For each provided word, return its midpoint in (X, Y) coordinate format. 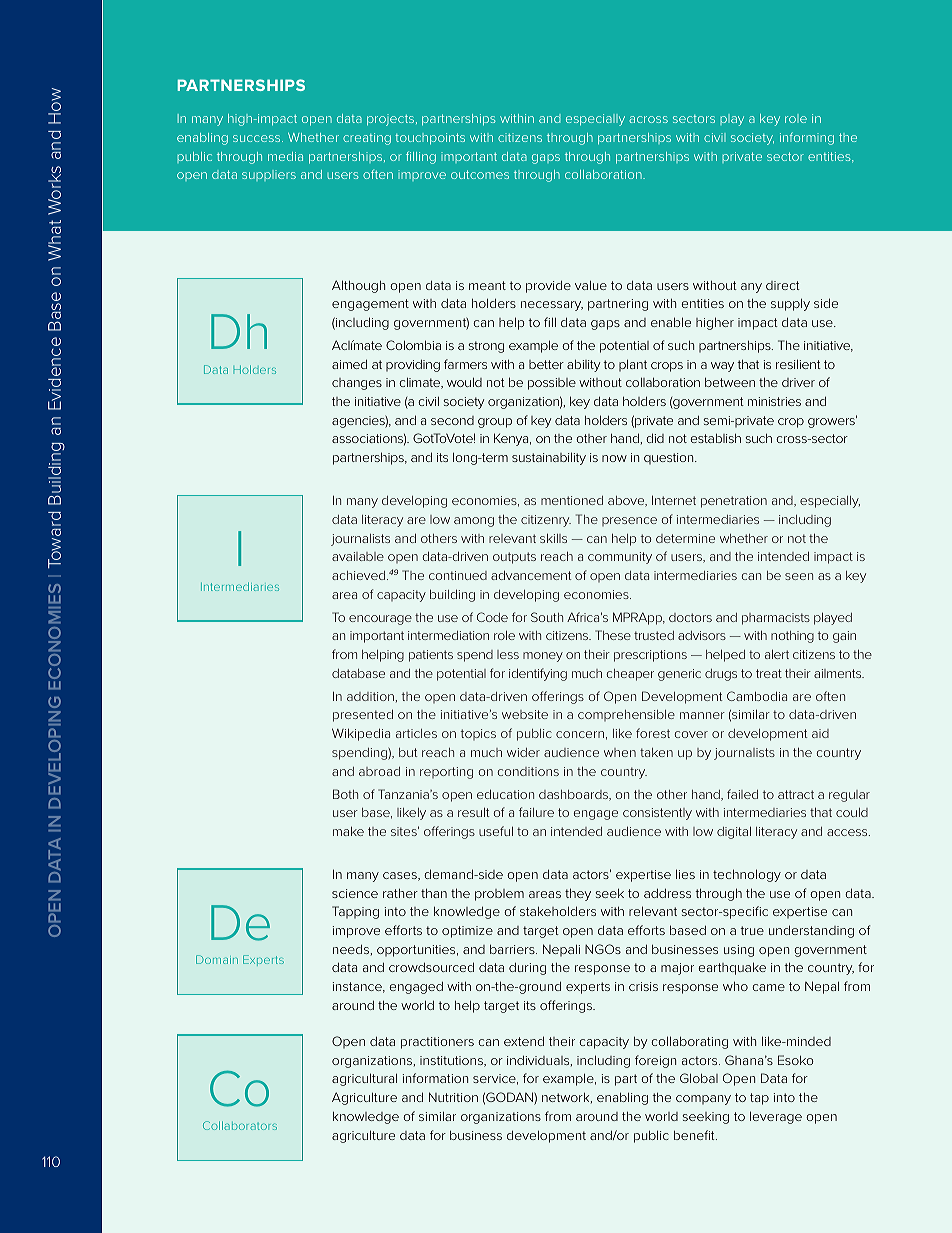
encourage (380, 620)
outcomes (480, 174)
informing (807, 138)
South (547, 617)
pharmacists (776, 619)
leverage (776, 1117)
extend (524, 1041)
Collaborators (240, 1125)
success (258, 138)
